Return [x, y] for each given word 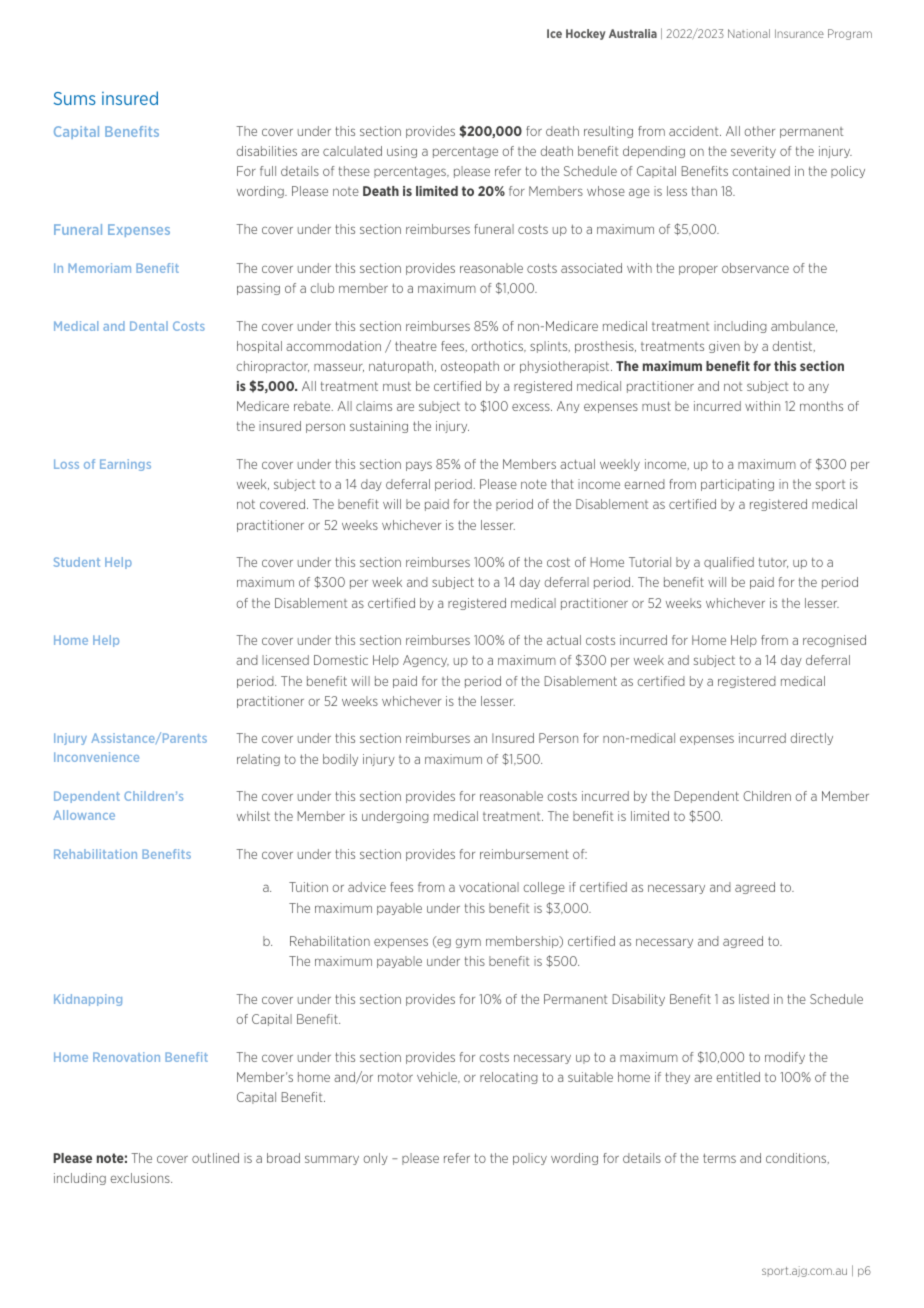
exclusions [141, 1178]
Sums [75, 98]
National [749, 33]
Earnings [125, 465]
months [821, 406]
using [402, 152]
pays [419, 466]
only [375, 1159]
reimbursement [524, 854]
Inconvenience [96, 757]
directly [811, 739]
